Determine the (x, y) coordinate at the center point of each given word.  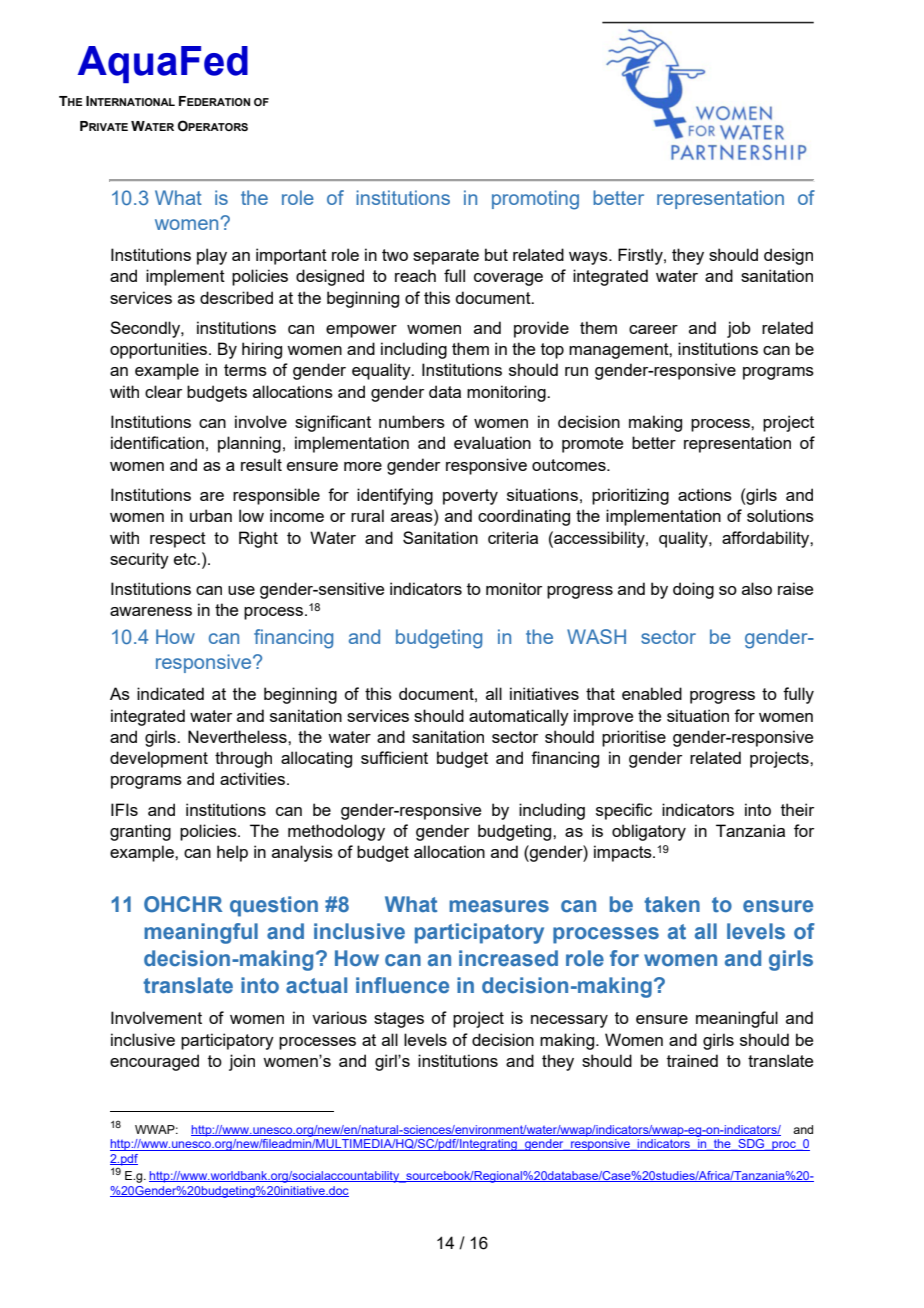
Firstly (641, 256)
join (242, 1062)
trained (692, 1060)
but (496, 254)
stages (399, 1020)
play (212, 256)
